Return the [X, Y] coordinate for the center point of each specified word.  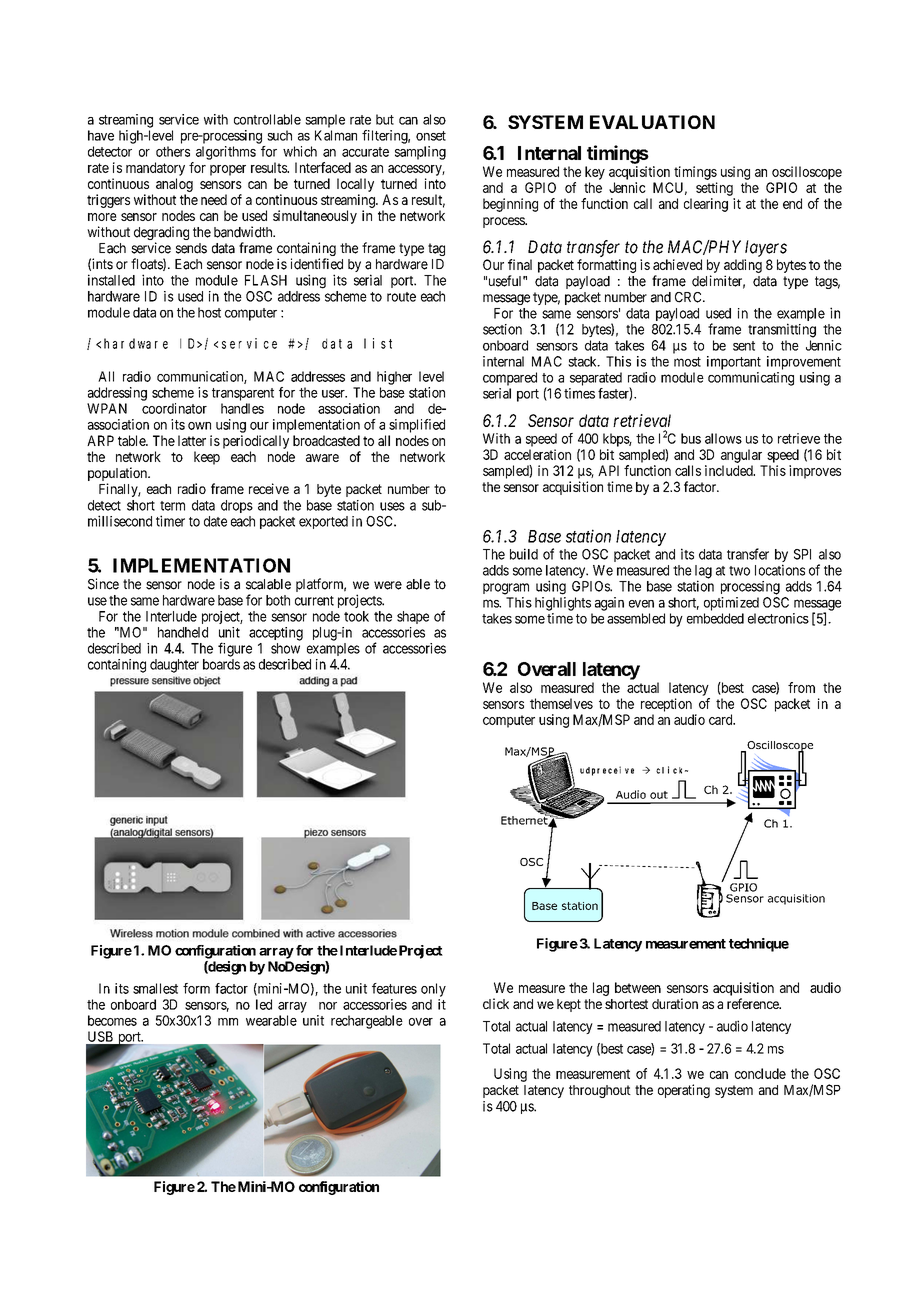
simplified [417, 426]
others [173, 151]
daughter [174, 666]
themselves [561, 703]
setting [714, 189]
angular [741, 456]
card [722, 719]
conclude [760, 1073]
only [433, 990]
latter [192, 440]
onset [431, 136]
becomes [112, 1020]
